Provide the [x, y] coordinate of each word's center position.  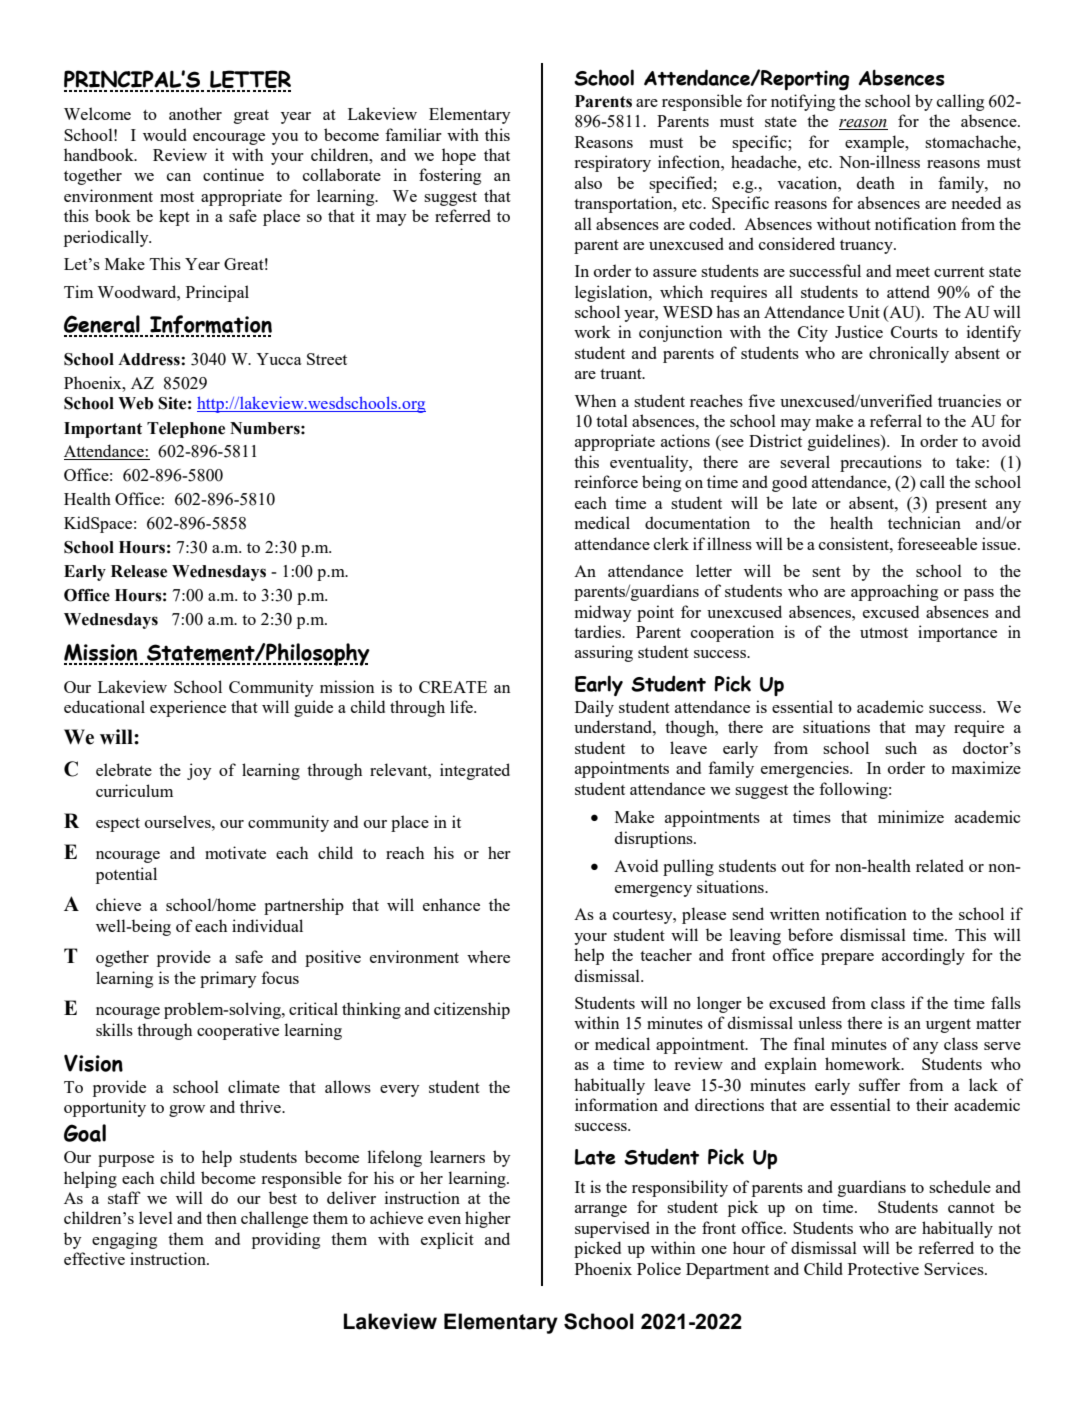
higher [488, 1219]
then [221, 1217]
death [876, 182]
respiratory [612, 163]
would [165, 134]
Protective [883, 1268]
